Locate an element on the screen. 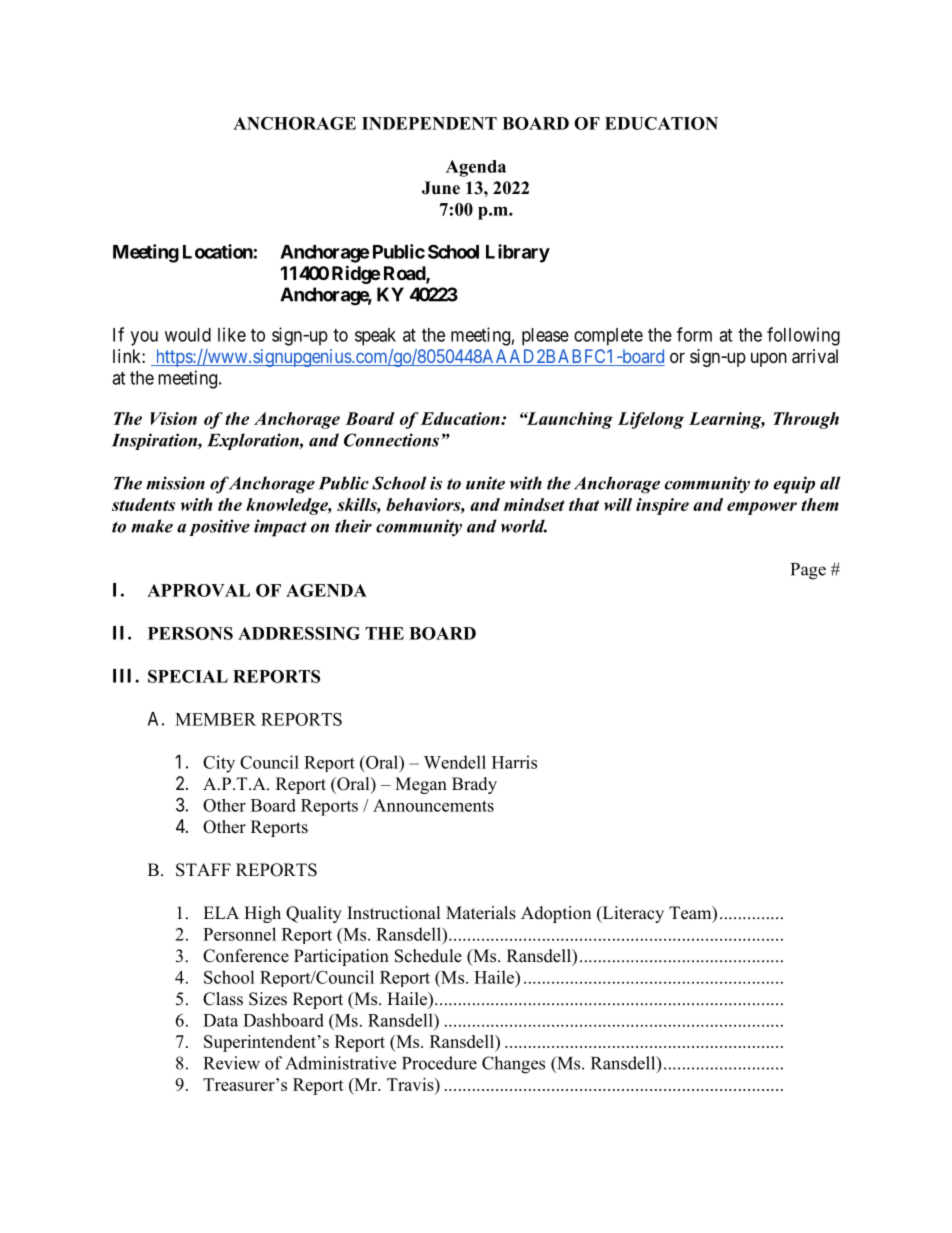  Data is located at coordinates (220, 1020).
